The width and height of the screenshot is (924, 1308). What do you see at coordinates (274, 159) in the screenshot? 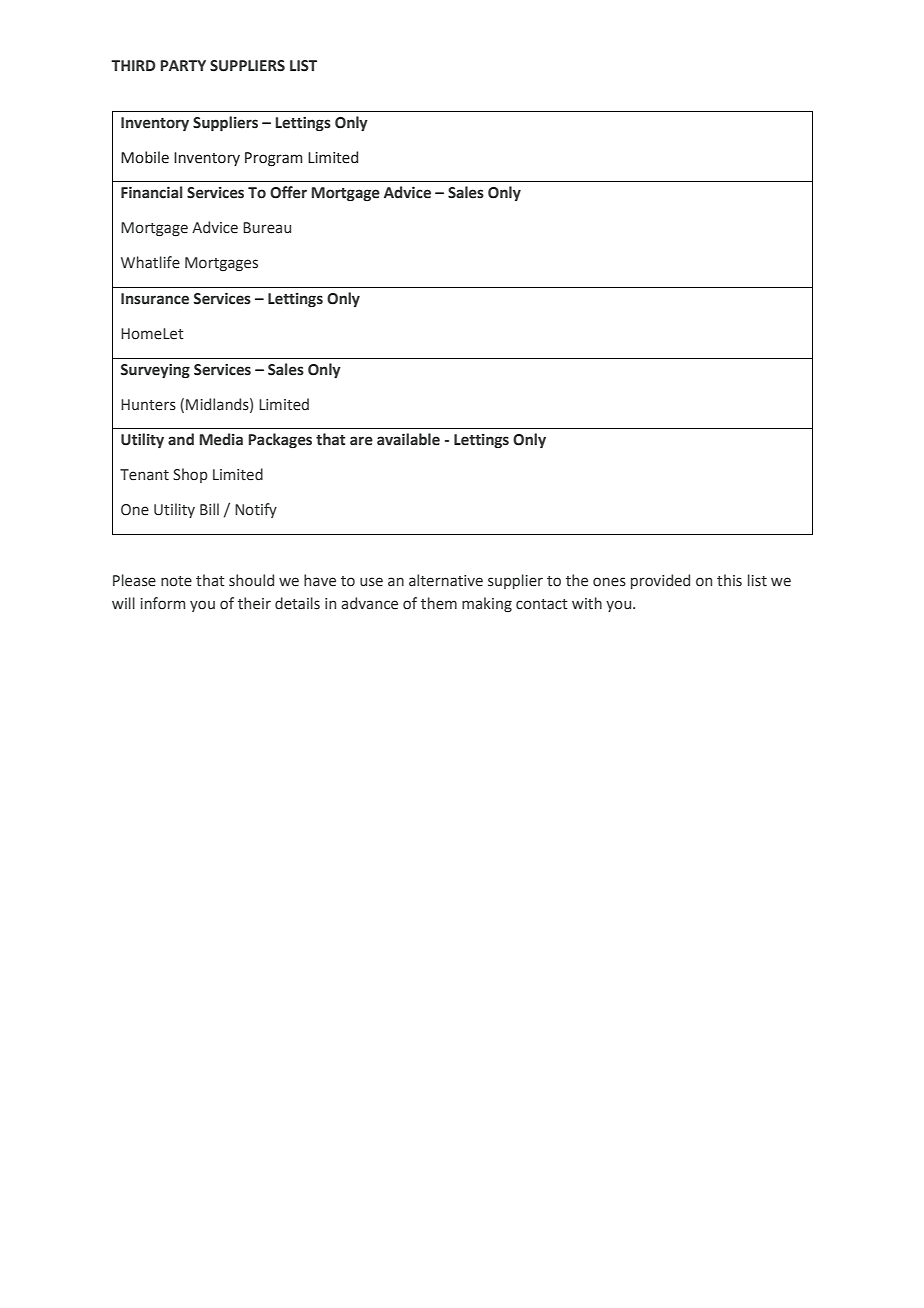
I see `Program` at bounding box center [274, 159].
